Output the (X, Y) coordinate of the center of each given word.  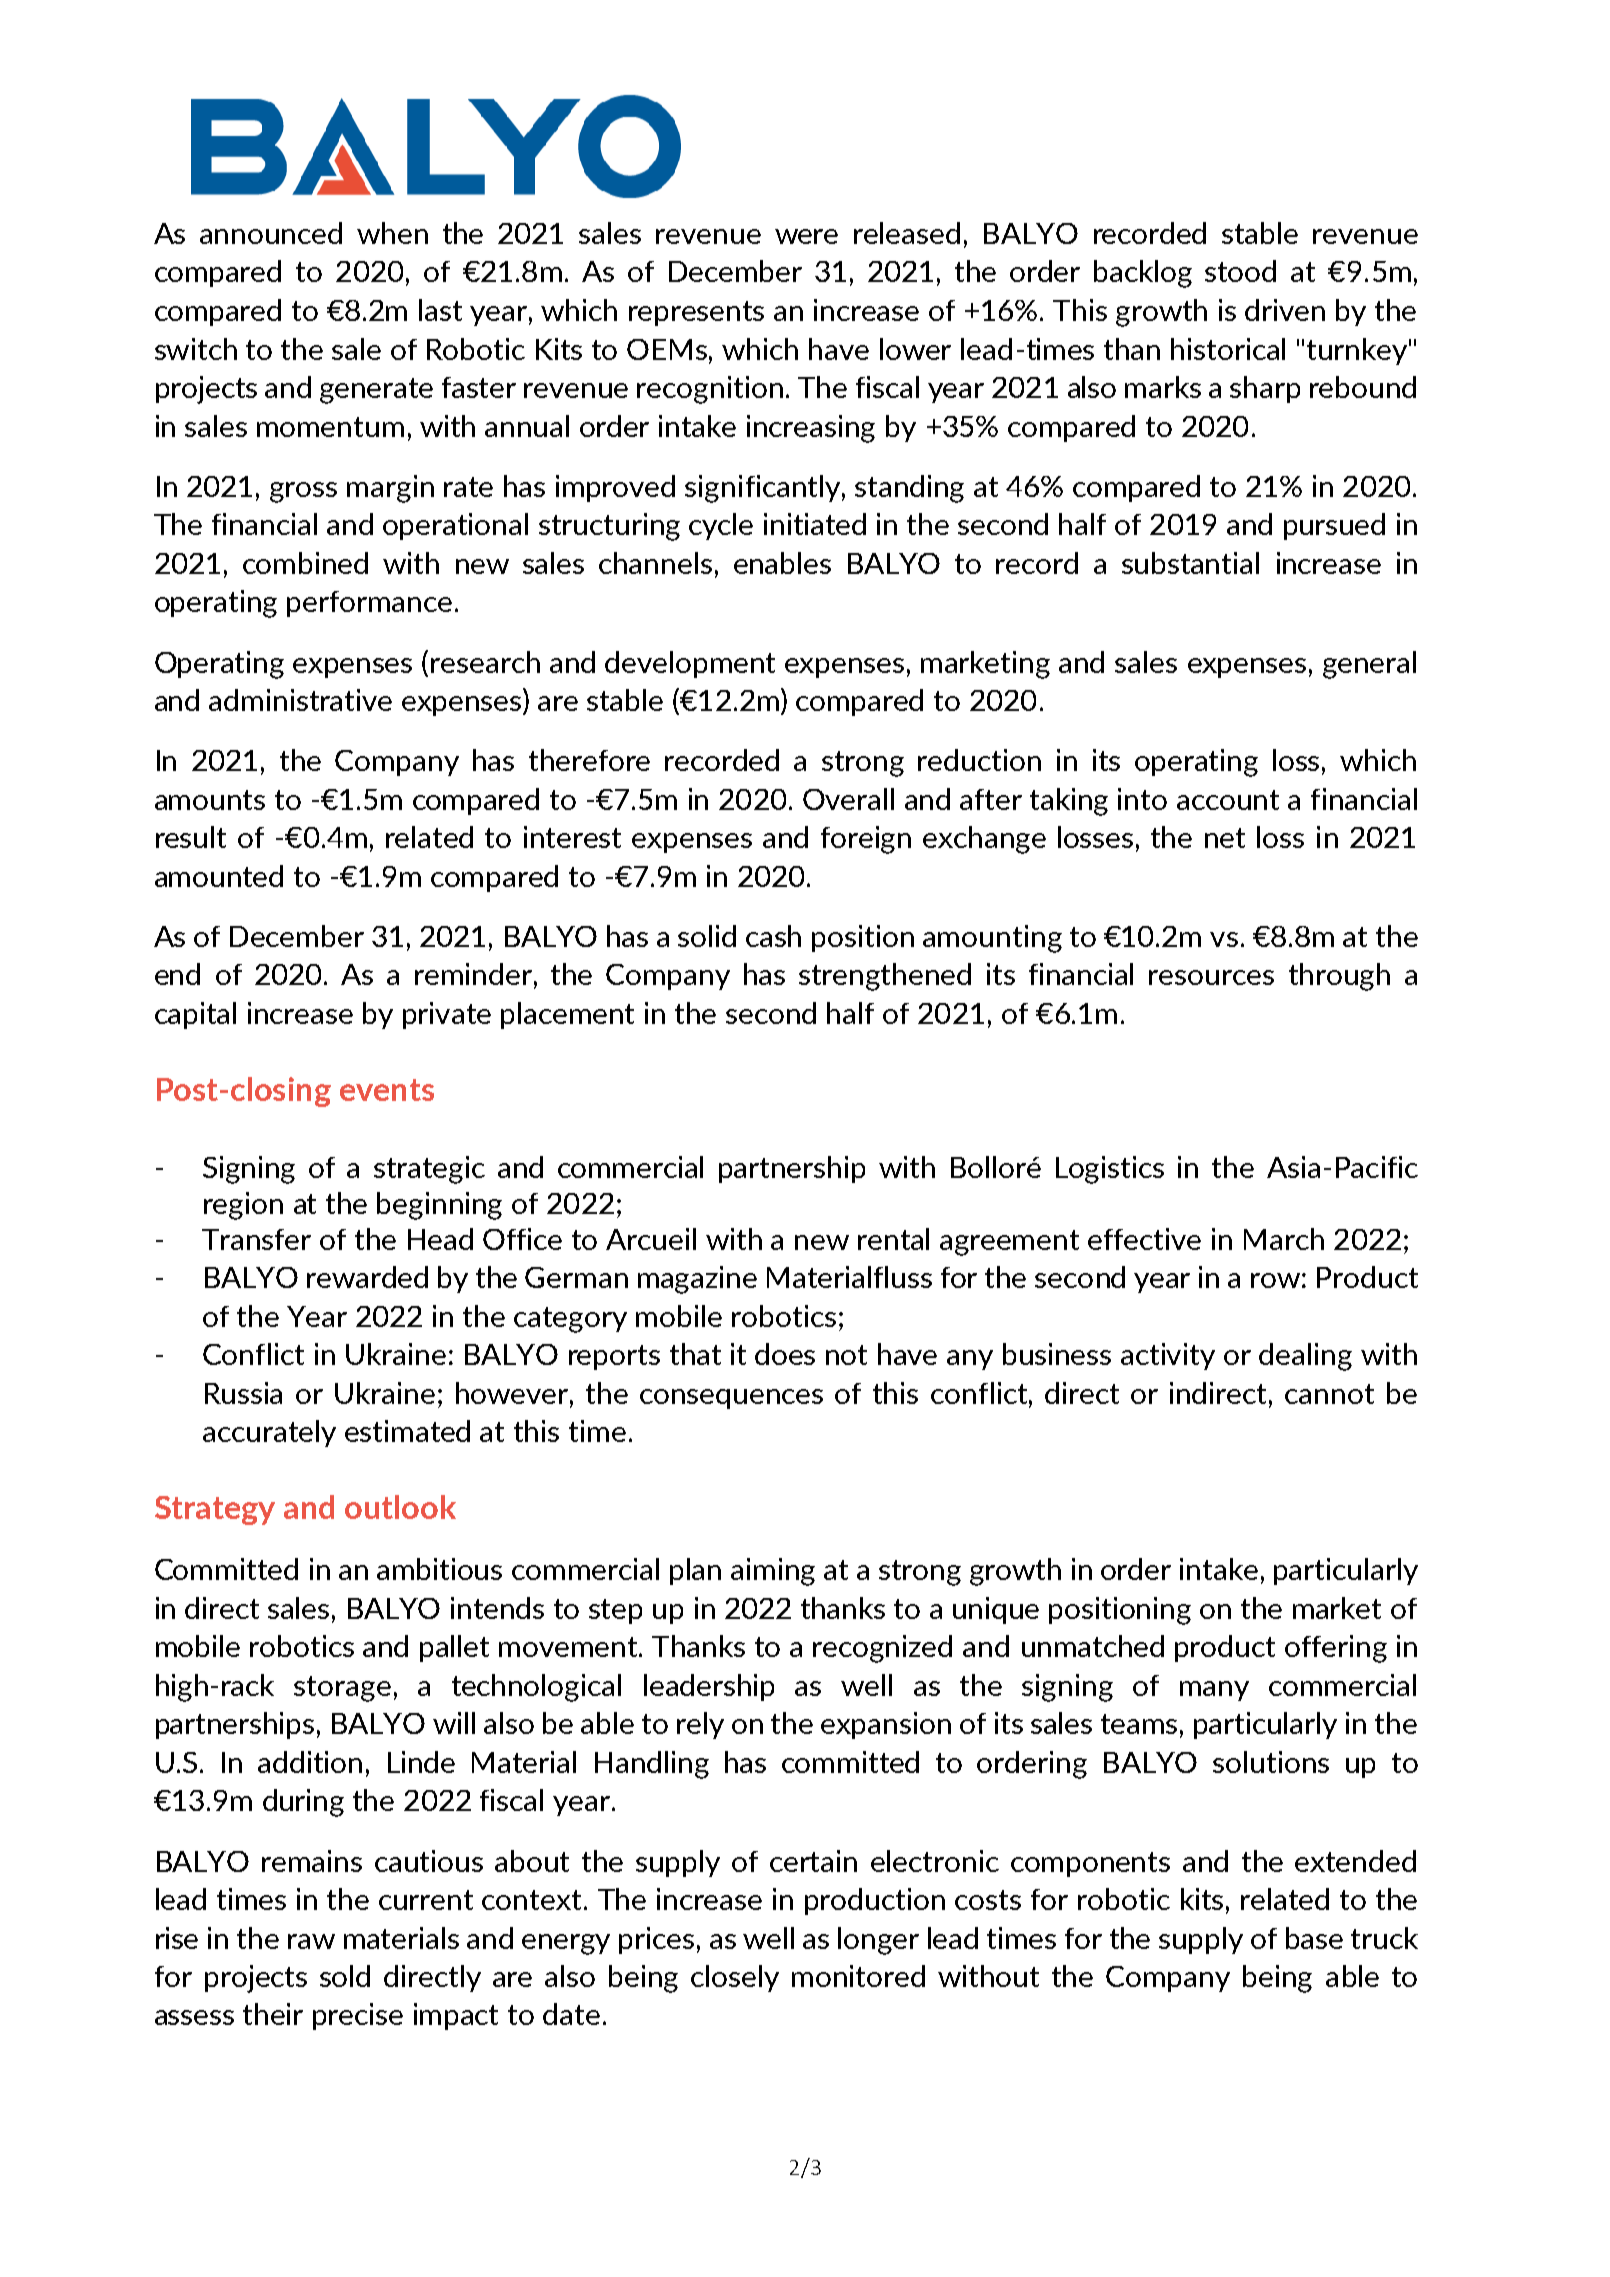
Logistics (1110, 1170)
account (1228, 800)
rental (893, 1239)
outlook (400, 1507)
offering (1336, 1649)
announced (271, 233)
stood (1240, 271)
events (387, 1090)
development (690, 664)
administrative (300, 700)
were (806, 236)
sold (345, 1976)
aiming (773, 1572)
